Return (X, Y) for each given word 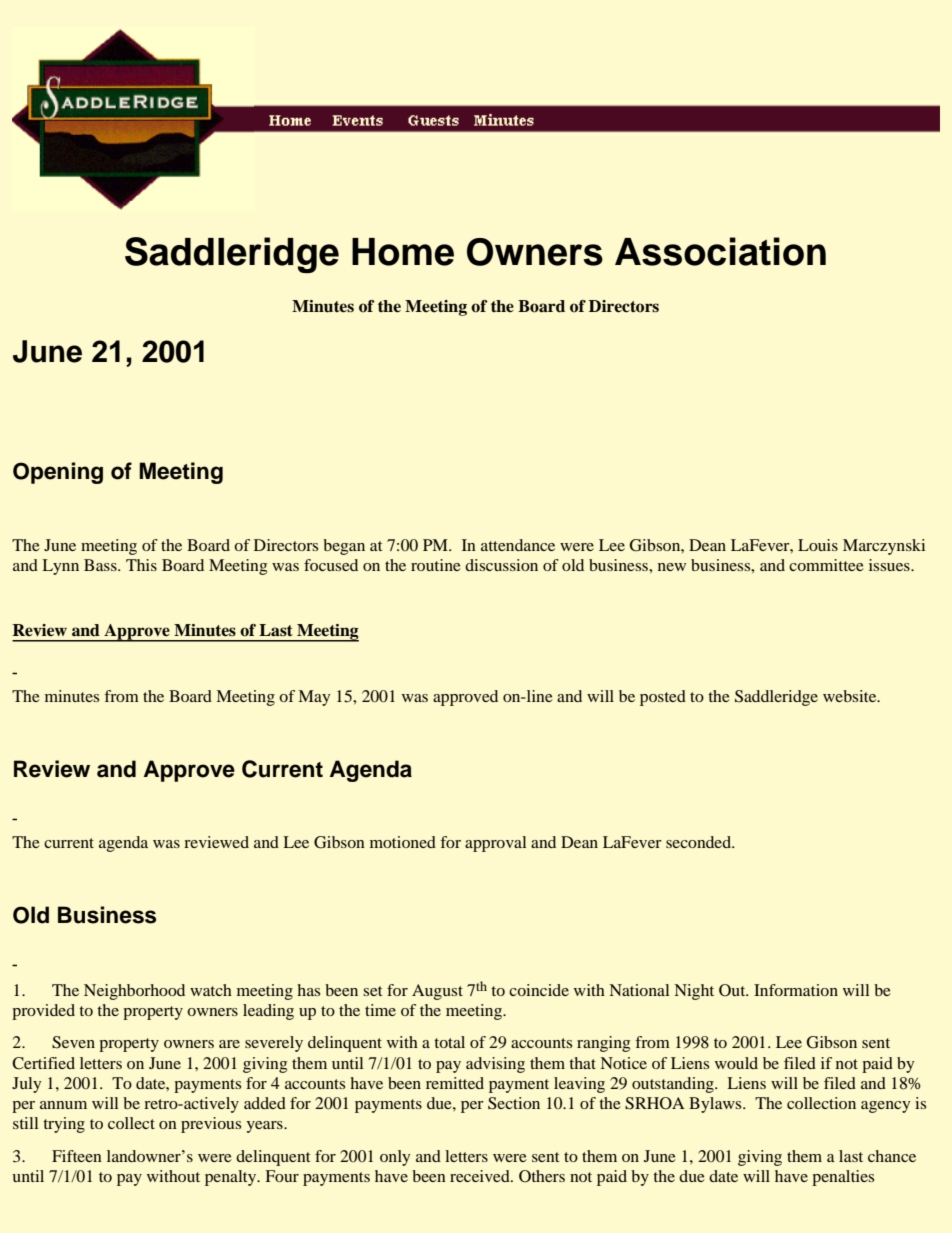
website (851, 696)
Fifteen (77, 1156)
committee (826, 565)
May (314, 698)
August (437, 992)
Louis (818, 545)
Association (720, 251)
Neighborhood (134, 992)
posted (663, 698)
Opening (58, 473)
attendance (518, 545)
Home (403, 252)
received (481, 1176)
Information (796, 990)
